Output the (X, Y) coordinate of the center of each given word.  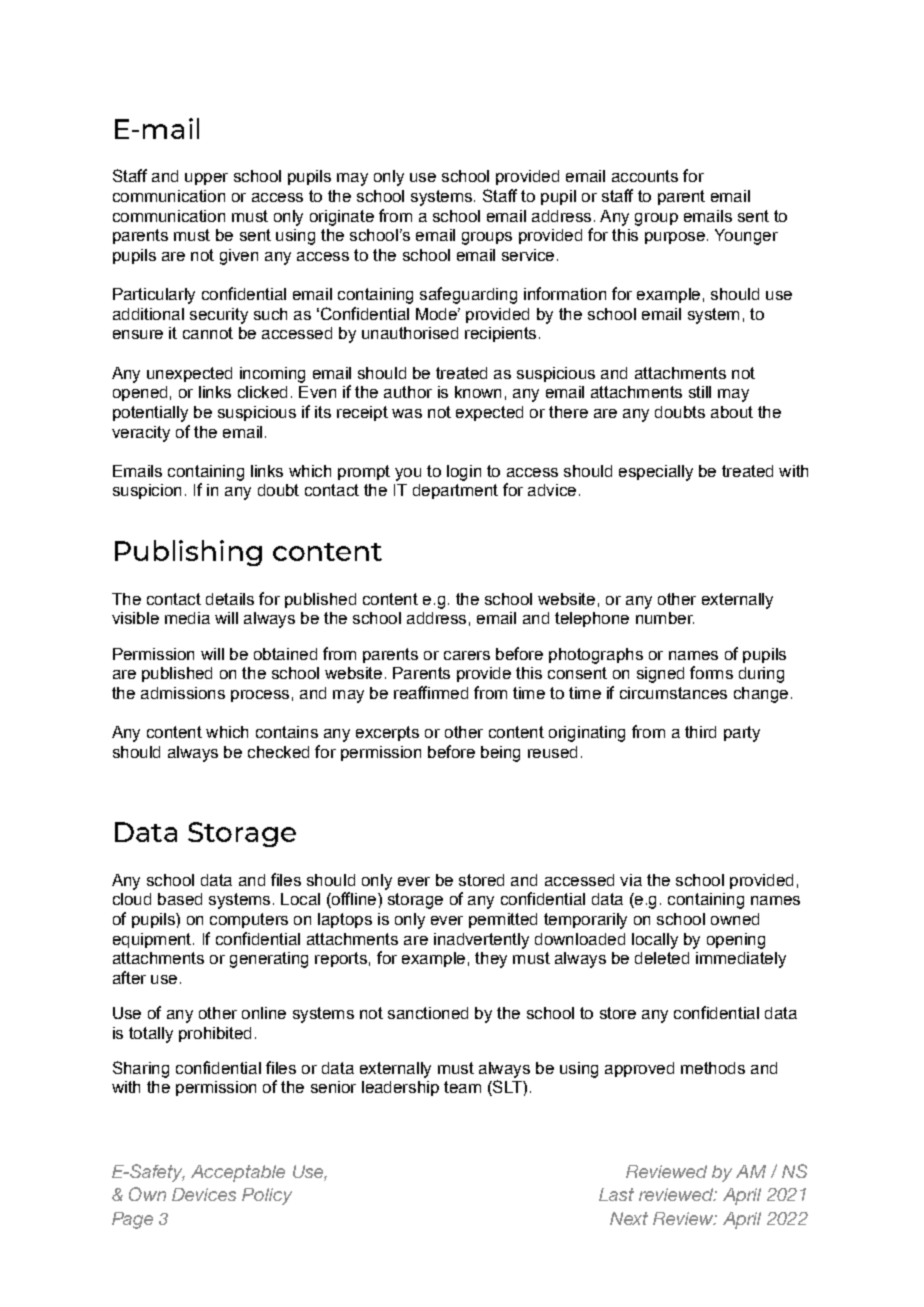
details (230, 599)
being (500, 754)
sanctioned (428, 1013)
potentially (150, 414)
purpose (675, 238)
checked (278, 752)
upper (206, 179)
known (478, 392)
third (700, 732)
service (528, 255)
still (700, 392)
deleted (662, 958)
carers (467, 655)
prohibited (215, 1034)
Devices (204, 1194)
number (665, 618)
